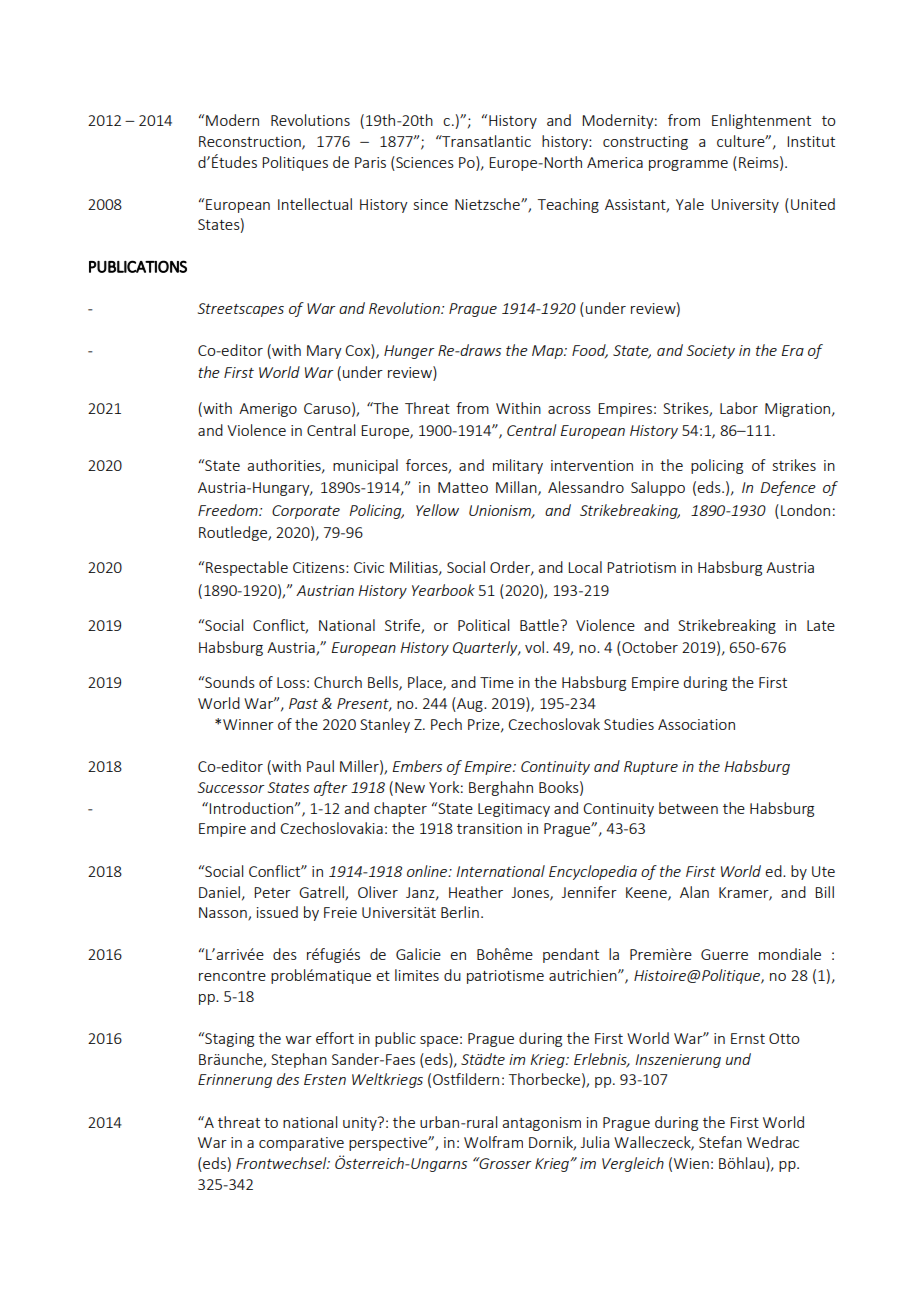 The height and width of the image is (1308, 924). I want to click on Loss, so click(291, 682).
